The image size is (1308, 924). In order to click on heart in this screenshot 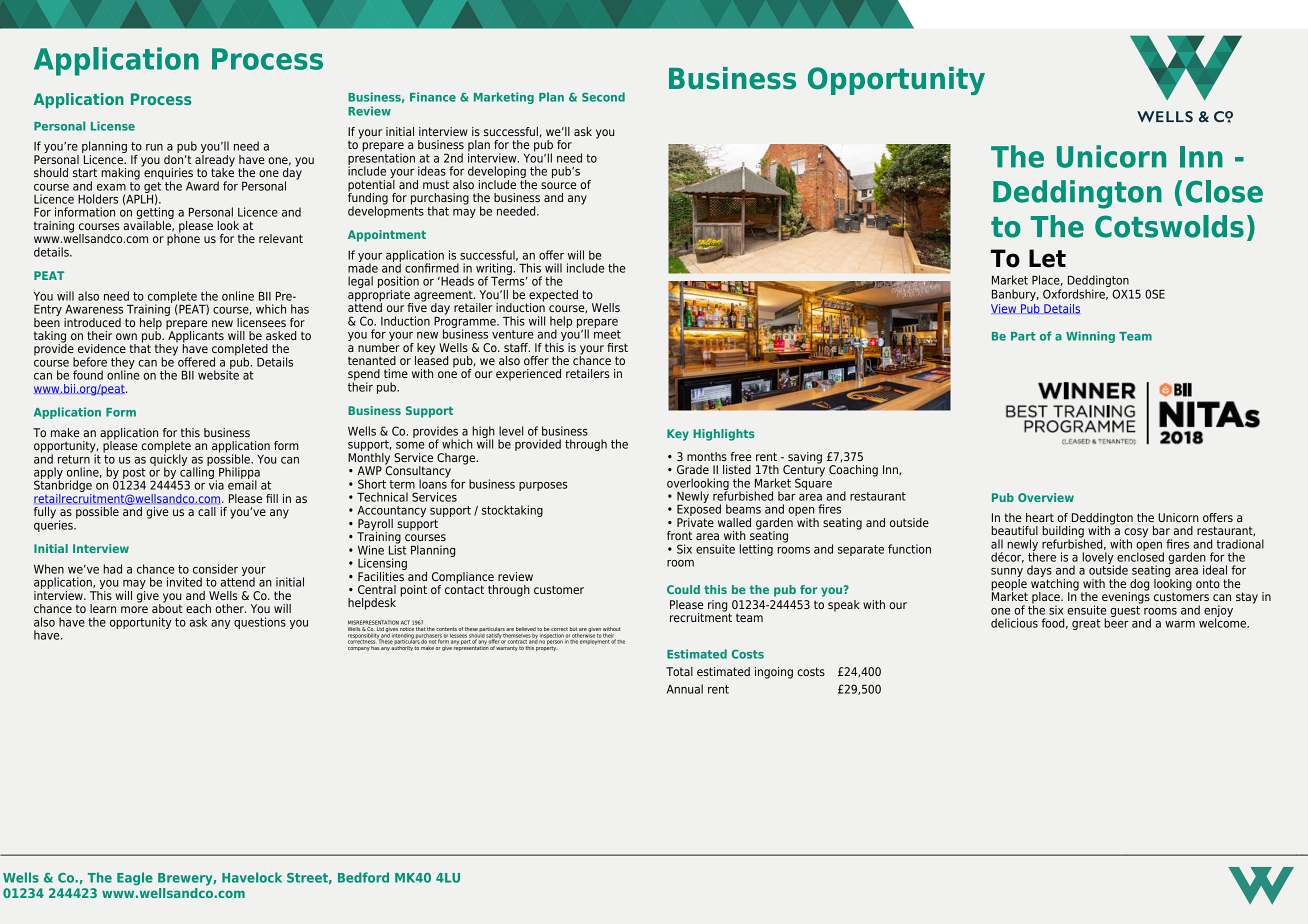, I will do `click(1040, 517)`.
